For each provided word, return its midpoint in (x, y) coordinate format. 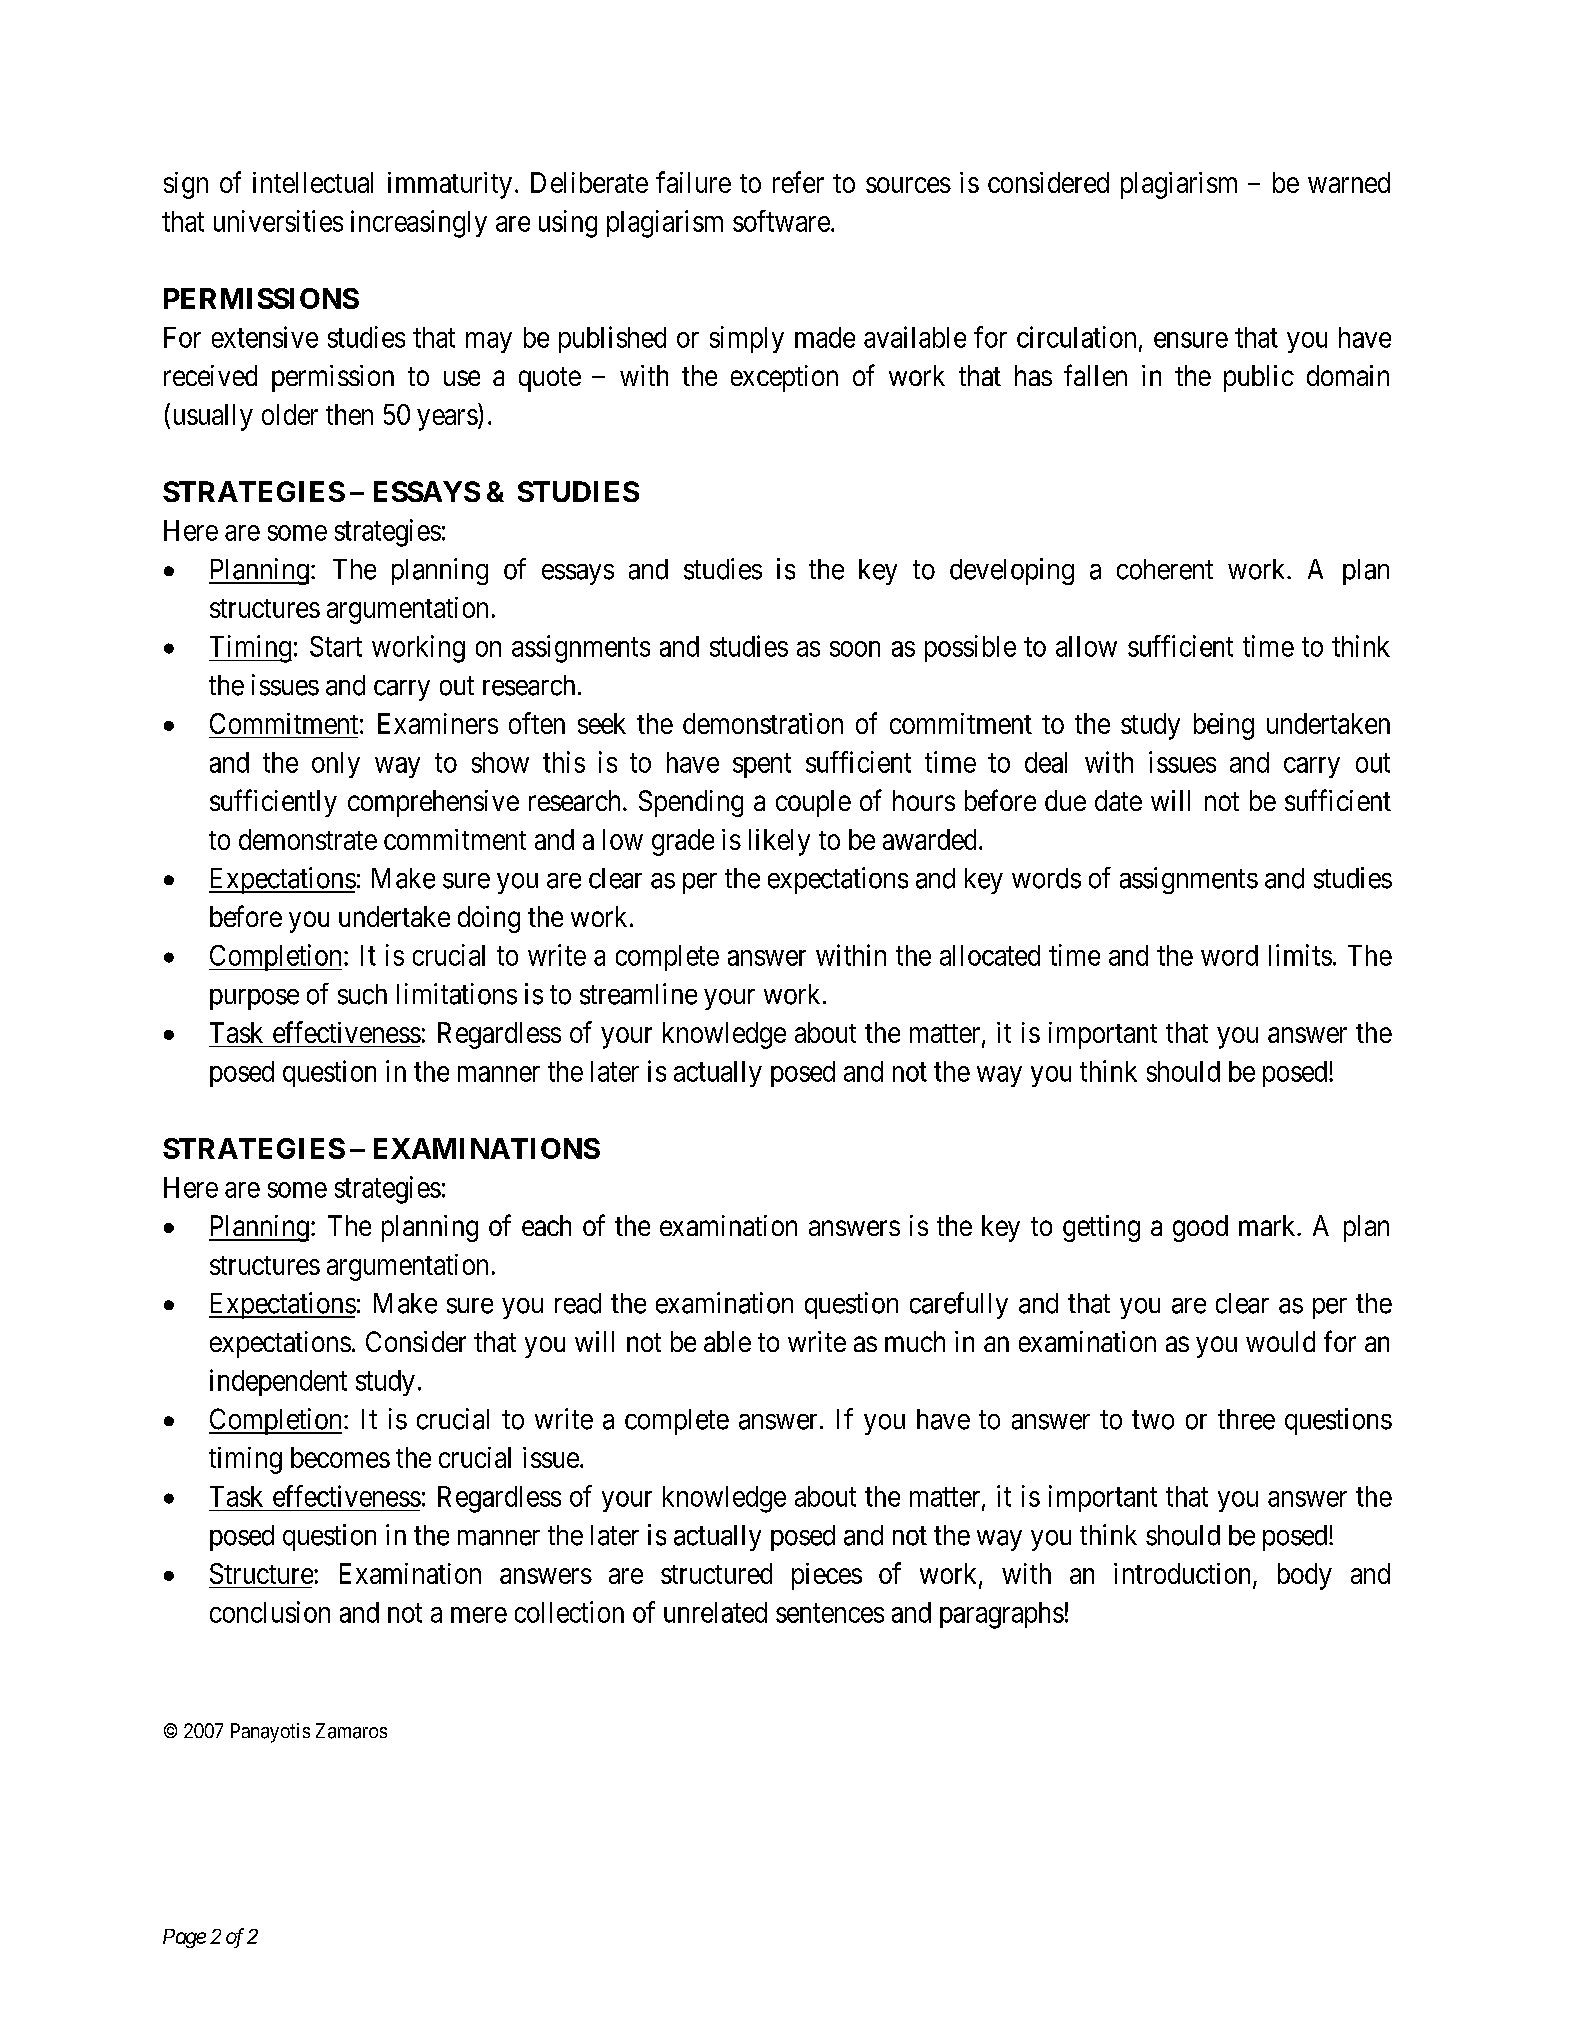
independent (278, 1382)
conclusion (270, 1612)
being (1224, 726)
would (1280, 1341)
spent (762, 766)
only (336, 765)
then (349, 414)
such (362, 994)
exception (784, 378)
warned (1349, 182)
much (915, 1341)
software (781, 221)
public (1259, 378)
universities (278, 221)
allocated (990, 955)
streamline (638, 994)
